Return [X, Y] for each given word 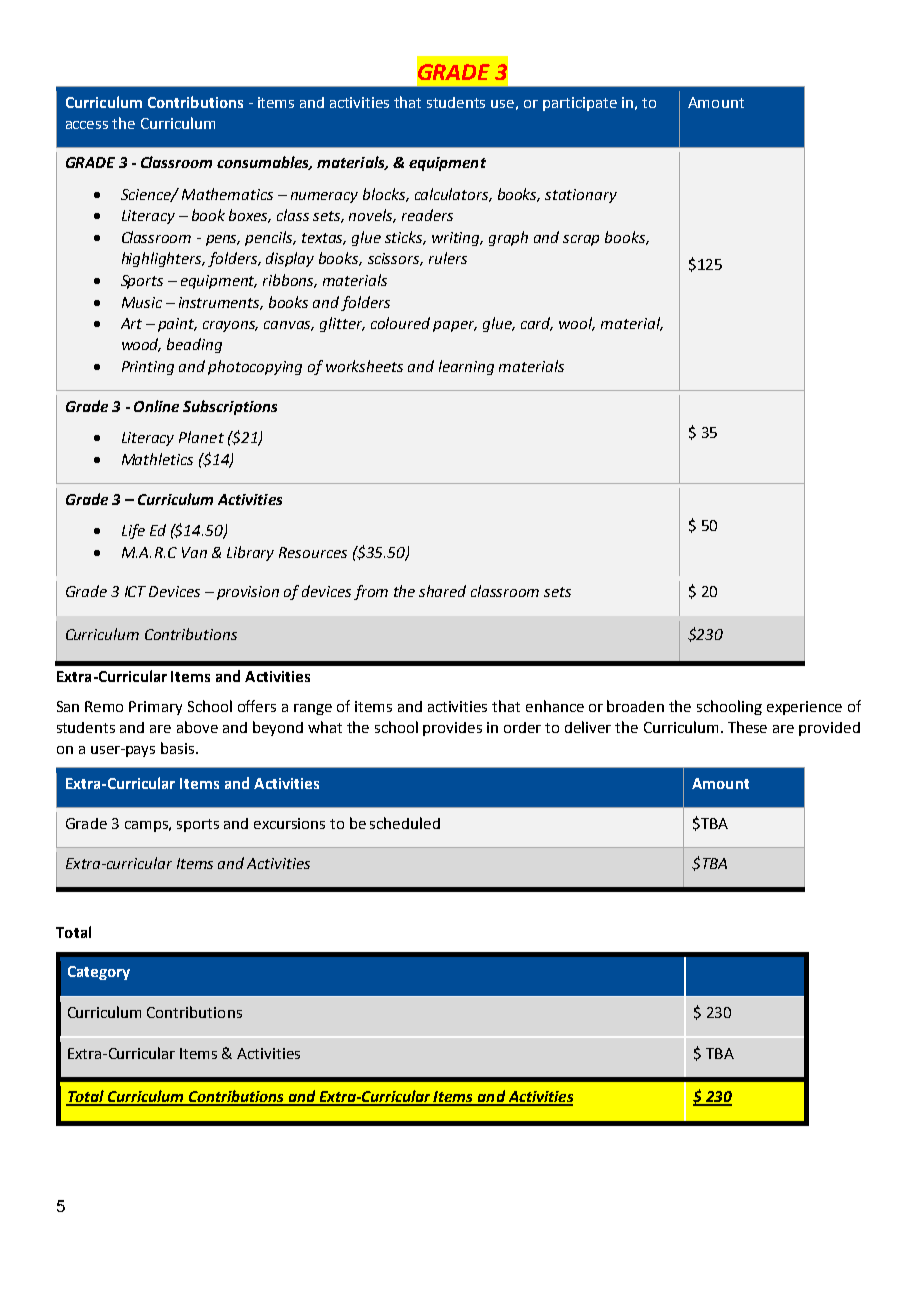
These [747, 727]
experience [804, 708]
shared [442, 591]
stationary [581, 196]
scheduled [405, 823]
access [87, 125]
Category [99, 973]
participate [580, 104]
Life [133, 531]
